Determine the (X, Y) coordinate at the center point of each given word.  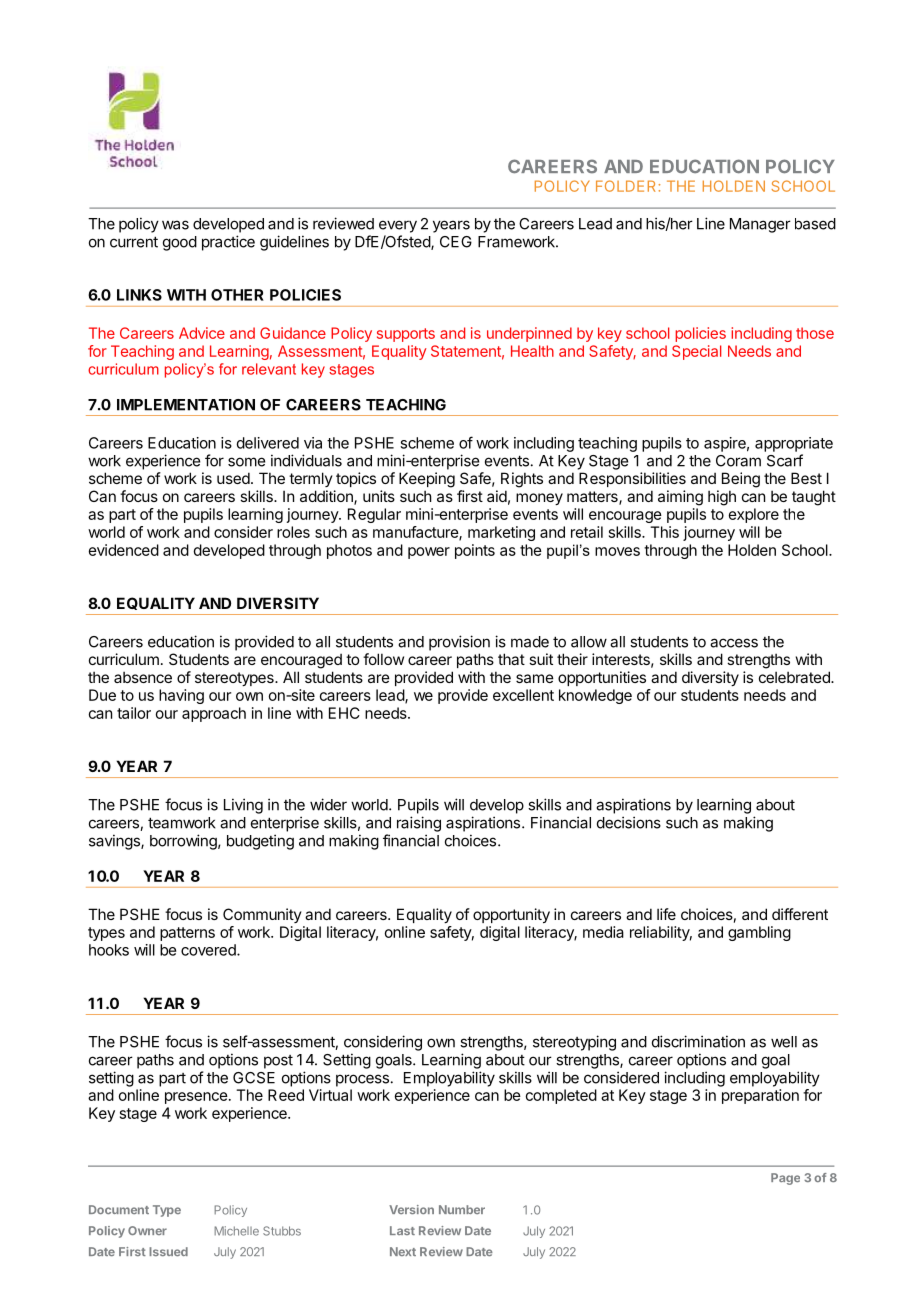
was (175, 225)
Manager (760, 225)
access (734, 643)
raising (419, 824)
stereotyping (574, 1043)
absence (143, 677)
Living (243, 806)
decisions (629, 822)
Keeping (427, 480)
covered (209, 950)
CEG (456, 242)
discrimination (698, 1041)
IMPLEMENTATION (186, 405)
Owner (147, 1230)
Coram (738, 461)
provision (459, 643)
